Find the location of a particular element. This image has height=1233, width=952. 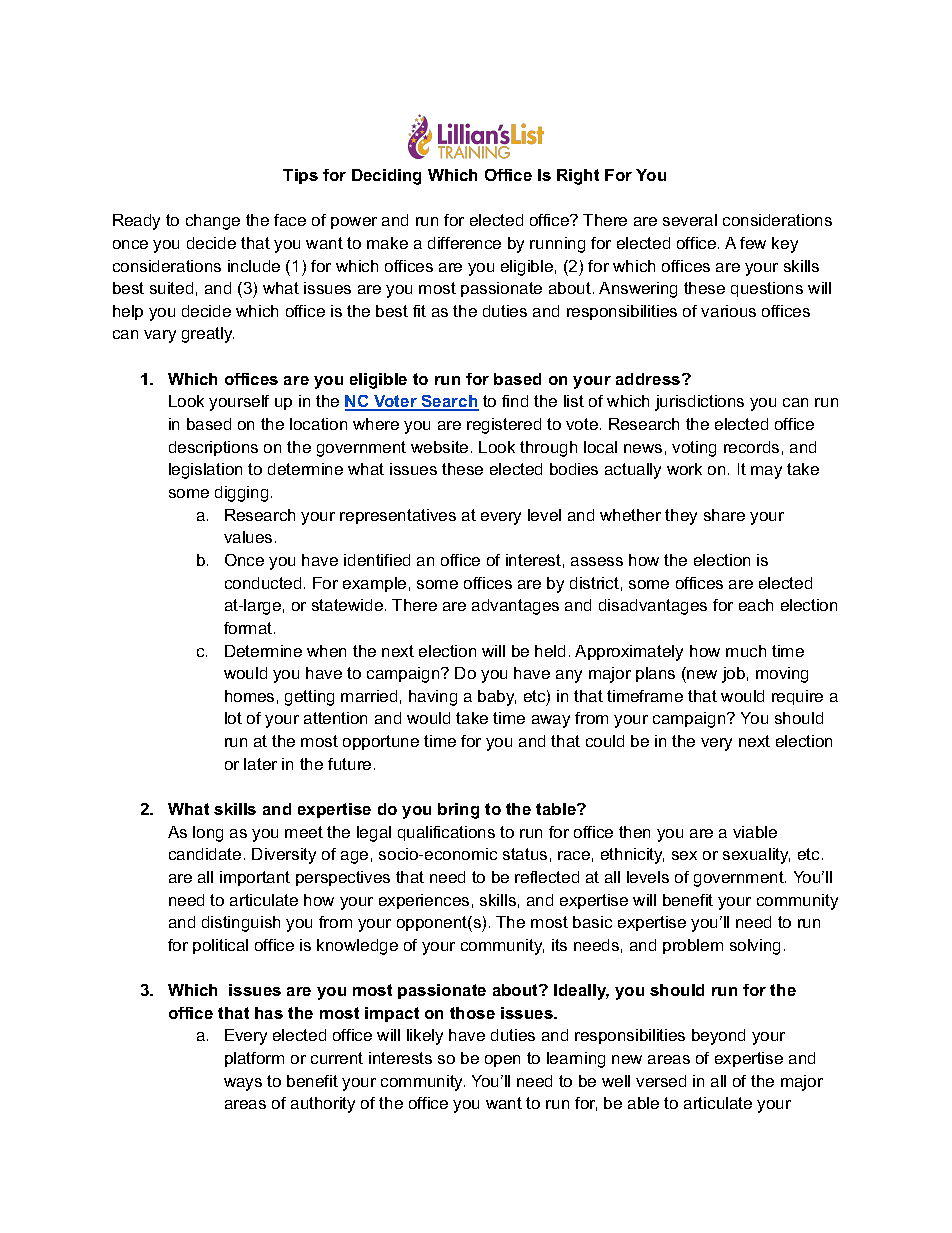

open is located at coordinates (502, 1061).
